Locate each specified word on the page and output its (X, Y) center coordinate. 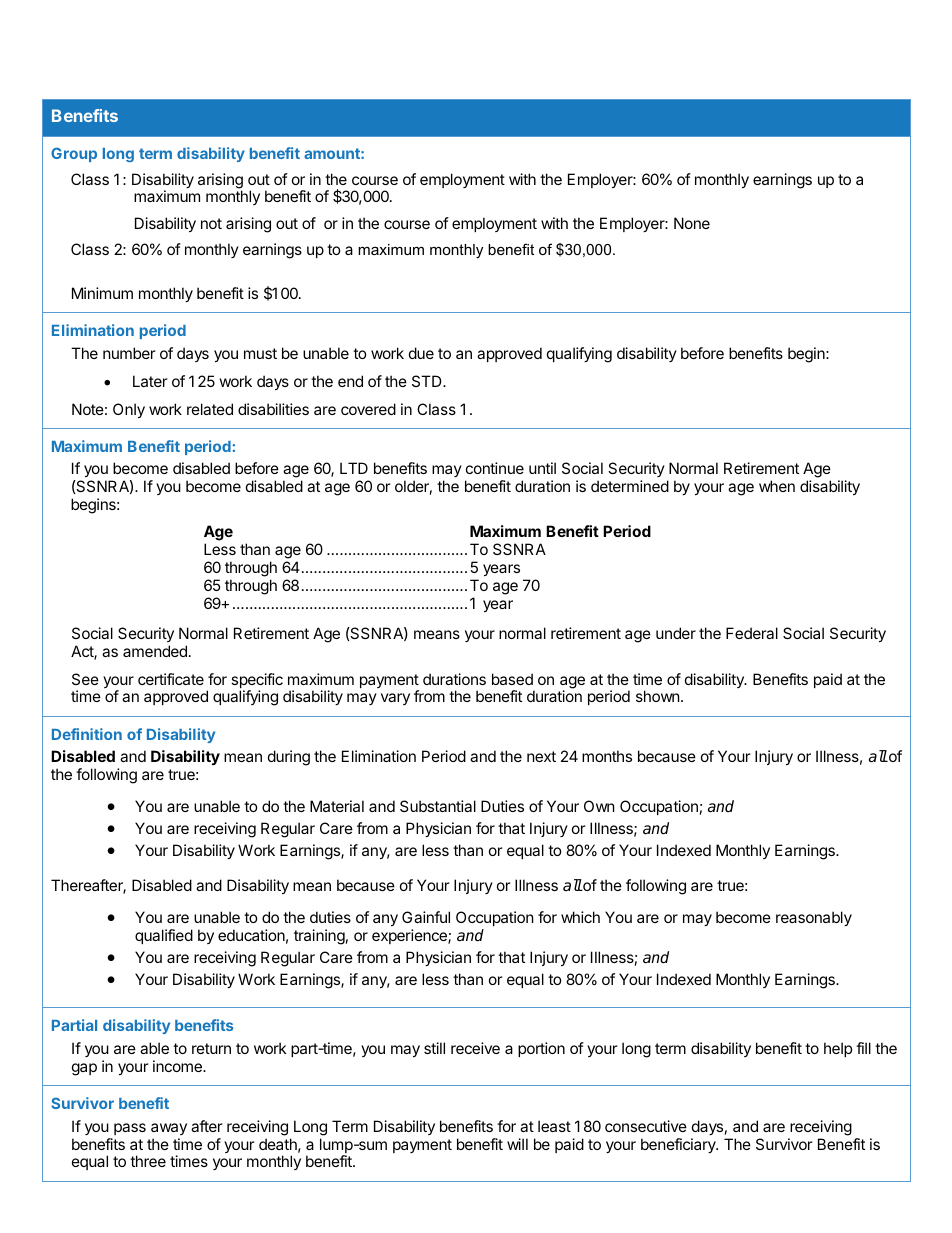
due (421, 353)
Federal (752, 633)
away (169, 1129)
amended (155, 651)
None (692, 223)
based (512, 679)
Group (74, 154)
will (517, 1144)
